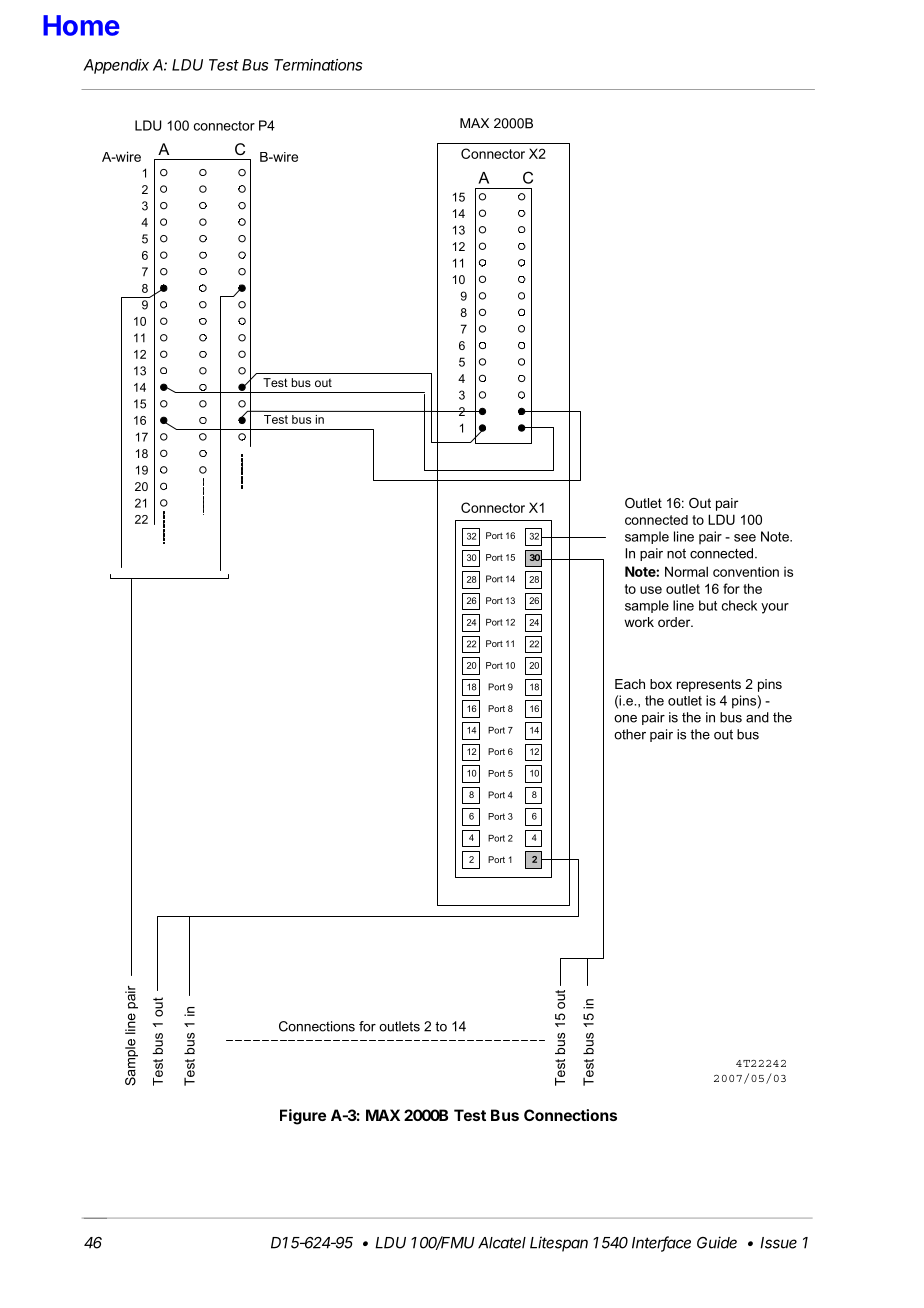  I want to click on Each, so click(630, 684).
